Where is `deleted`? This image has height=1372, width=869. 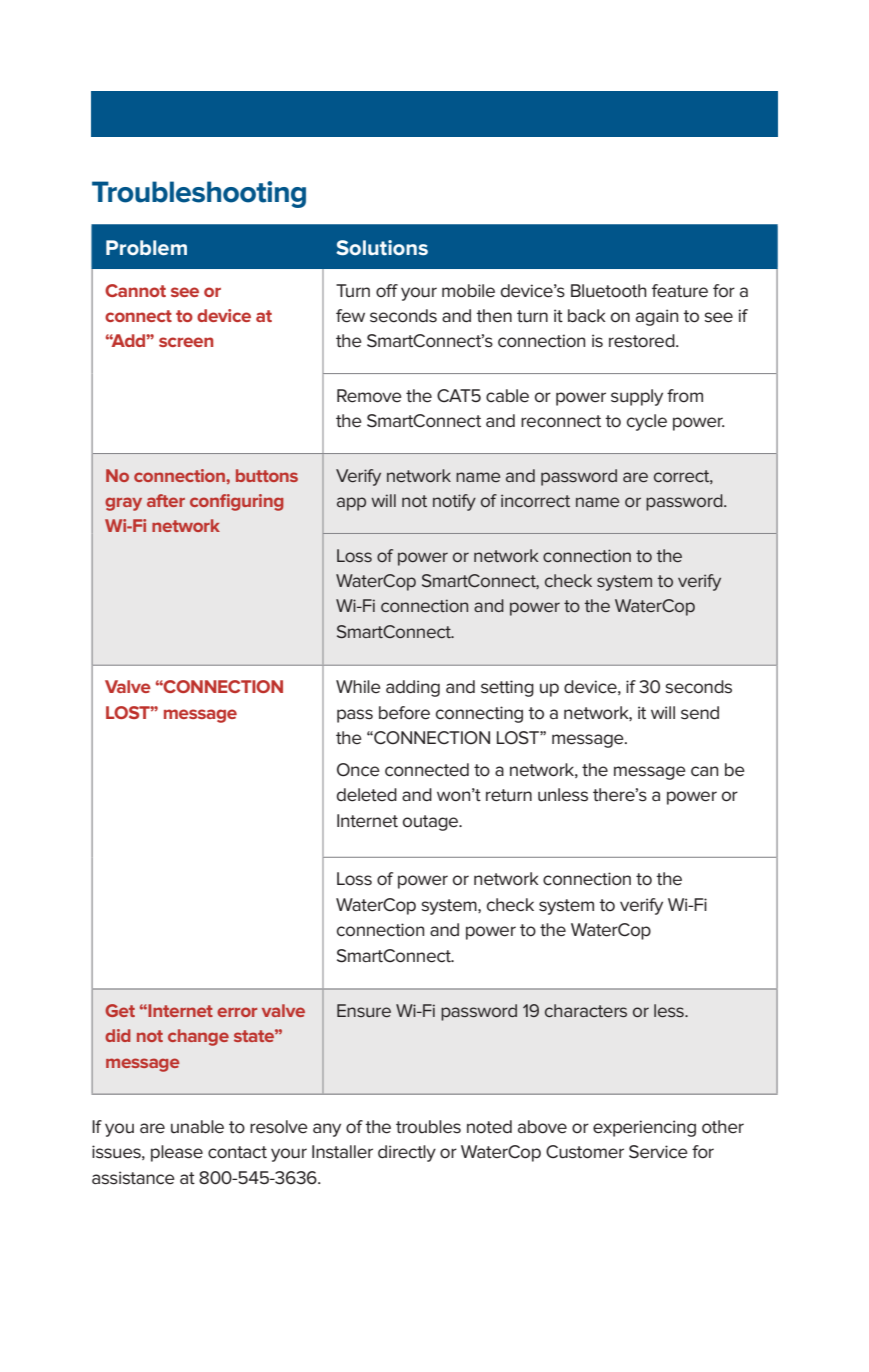 deleted is located at coordinates (367, 795).
